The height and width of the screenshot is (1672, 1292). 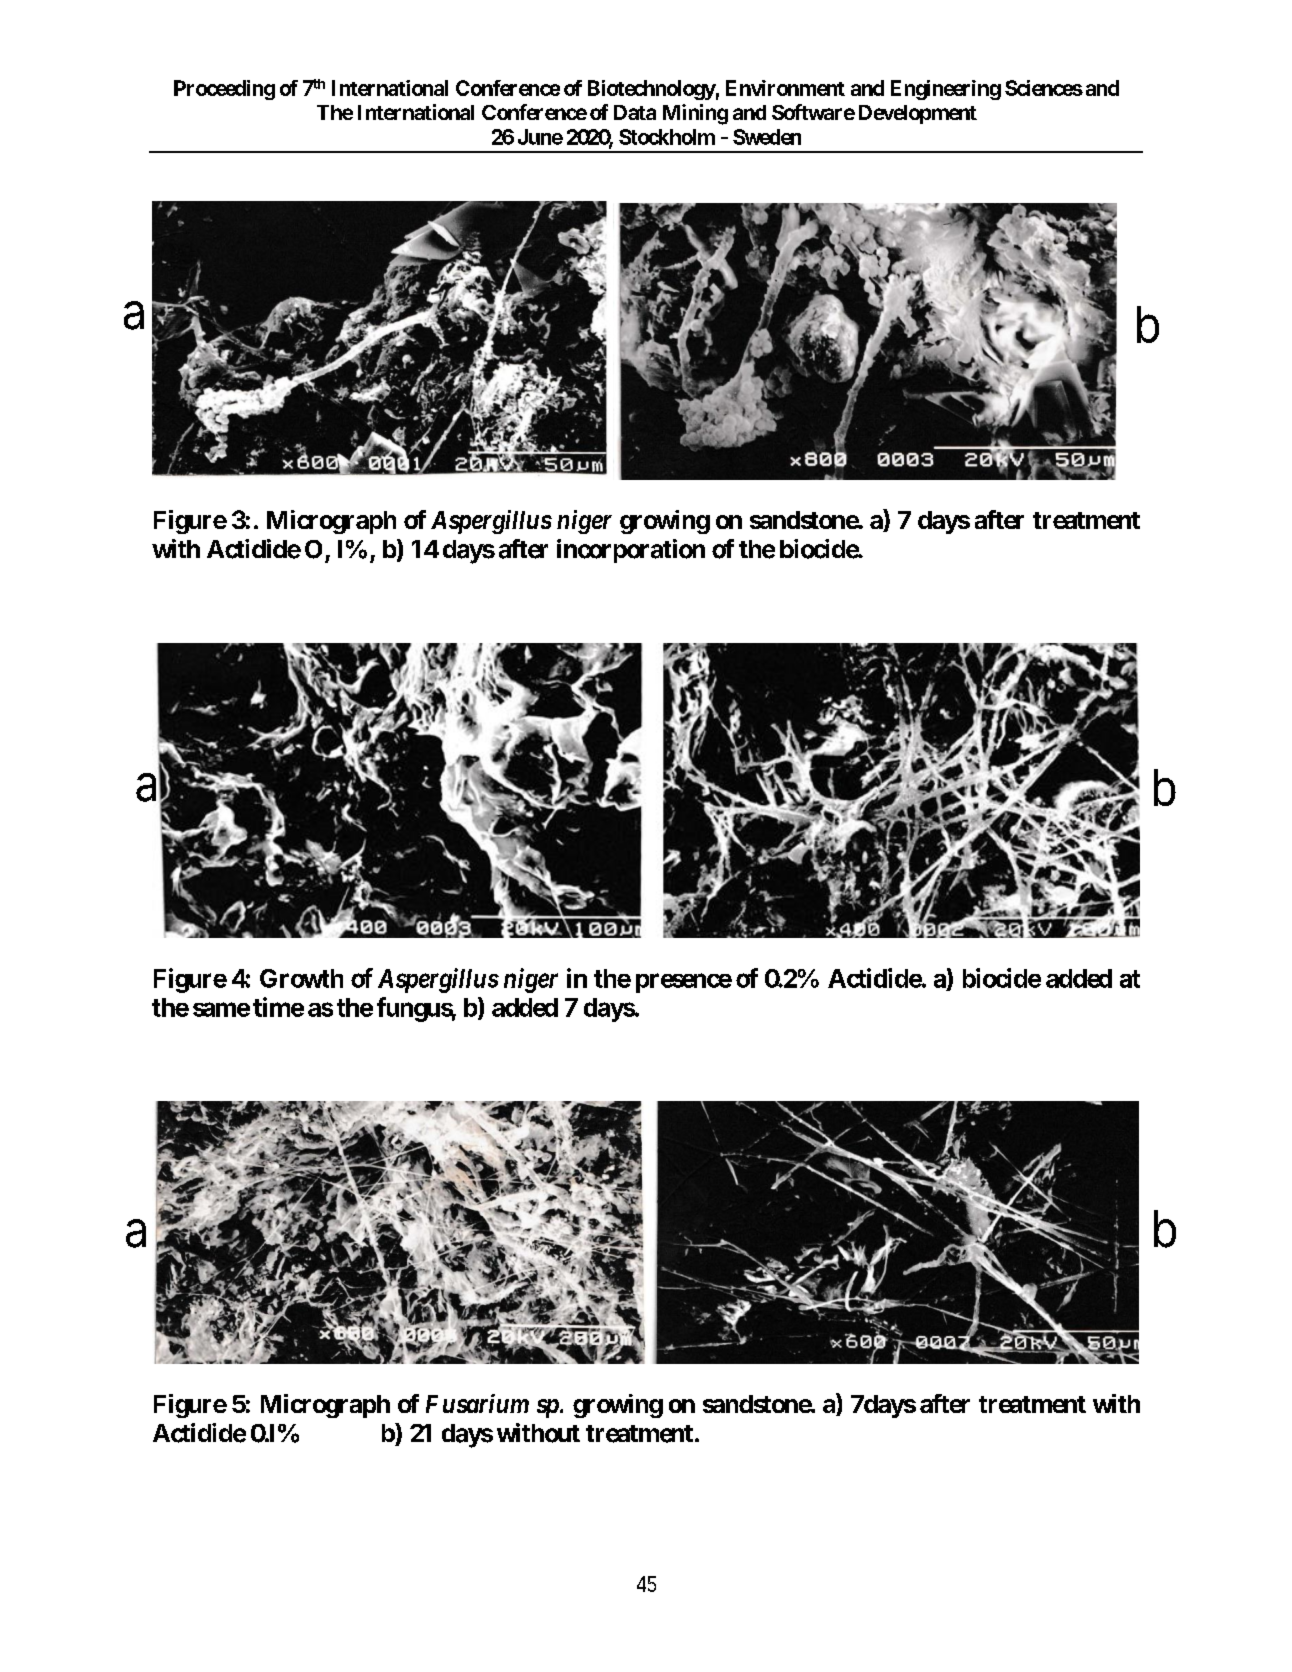 I want to click on Sweden, so click(x=767, y=137).
